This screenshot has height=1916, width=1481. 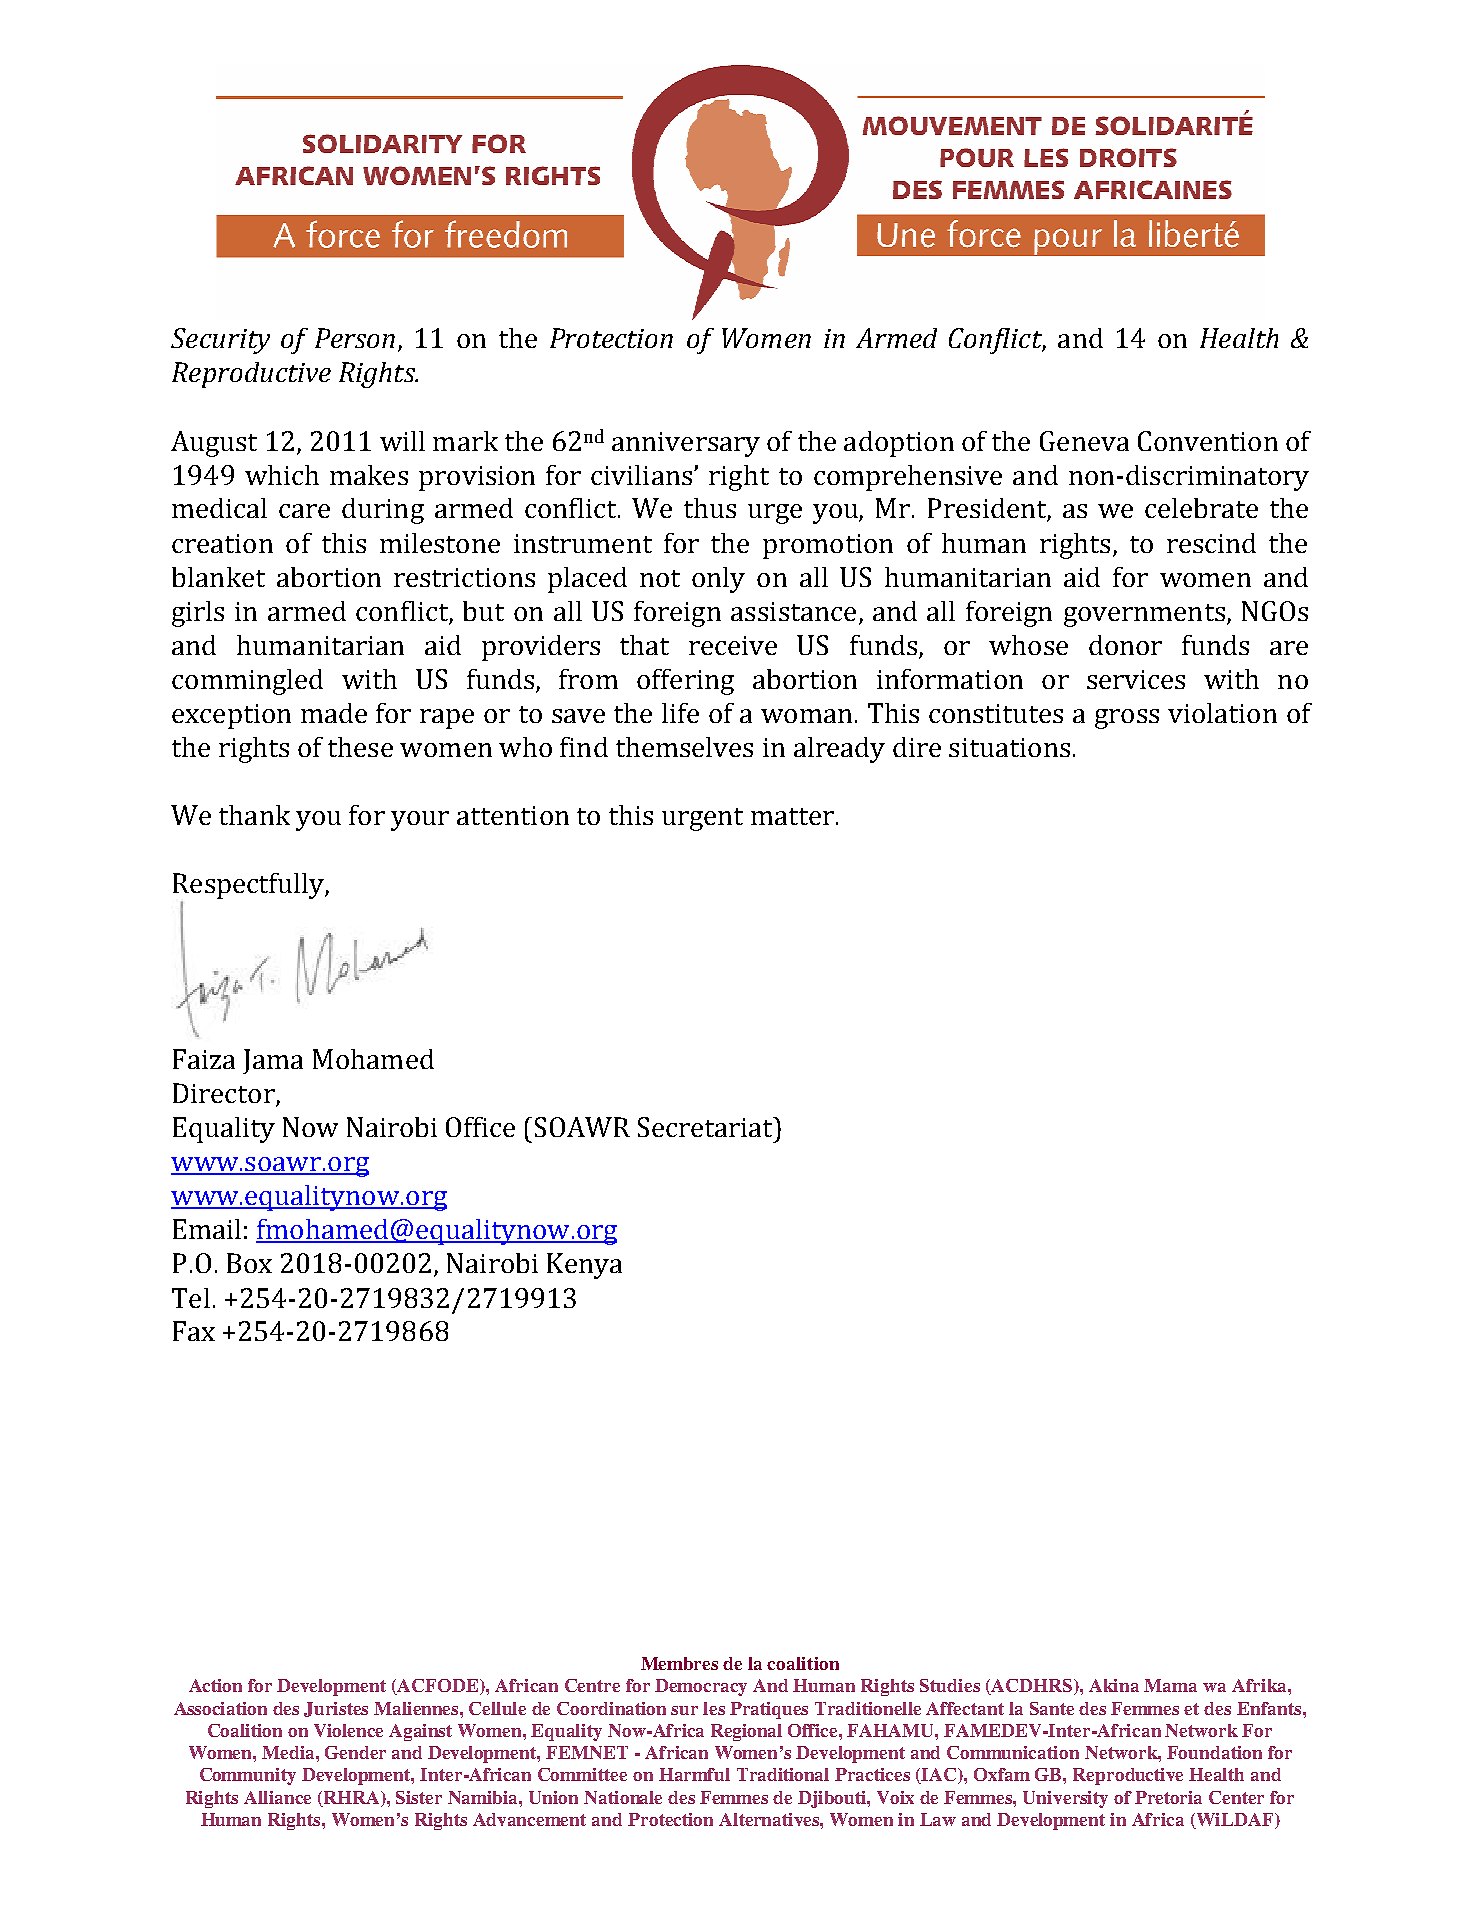 What do you see at coordinates (1065, 1799) in the screenshot?
I see `University` at bounding box center [1065, 1799].
